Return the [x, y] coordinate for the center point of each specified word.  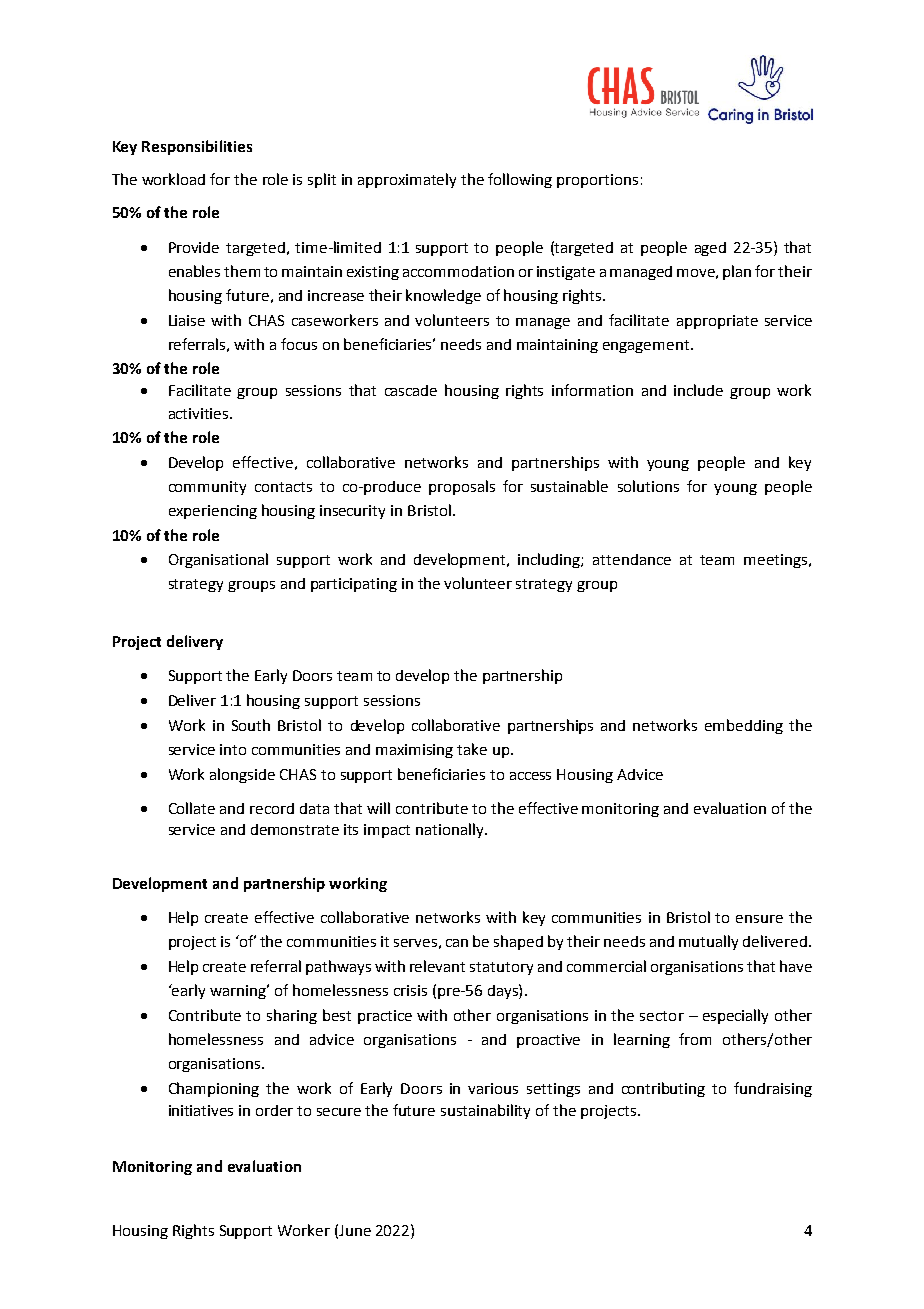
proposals [462, 487]
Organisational [218, 560]
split [322, 180]
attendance [632, 559]
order [274, 1110]
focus [299, 344]
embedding [744, 726]
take [472, 749]
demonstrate [295, 829]
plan [737, 272]
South [251, 725]
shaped [518, 942]
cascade [411, 390]
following [520, 180]
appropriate [717, 322]
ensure [759, 919]
